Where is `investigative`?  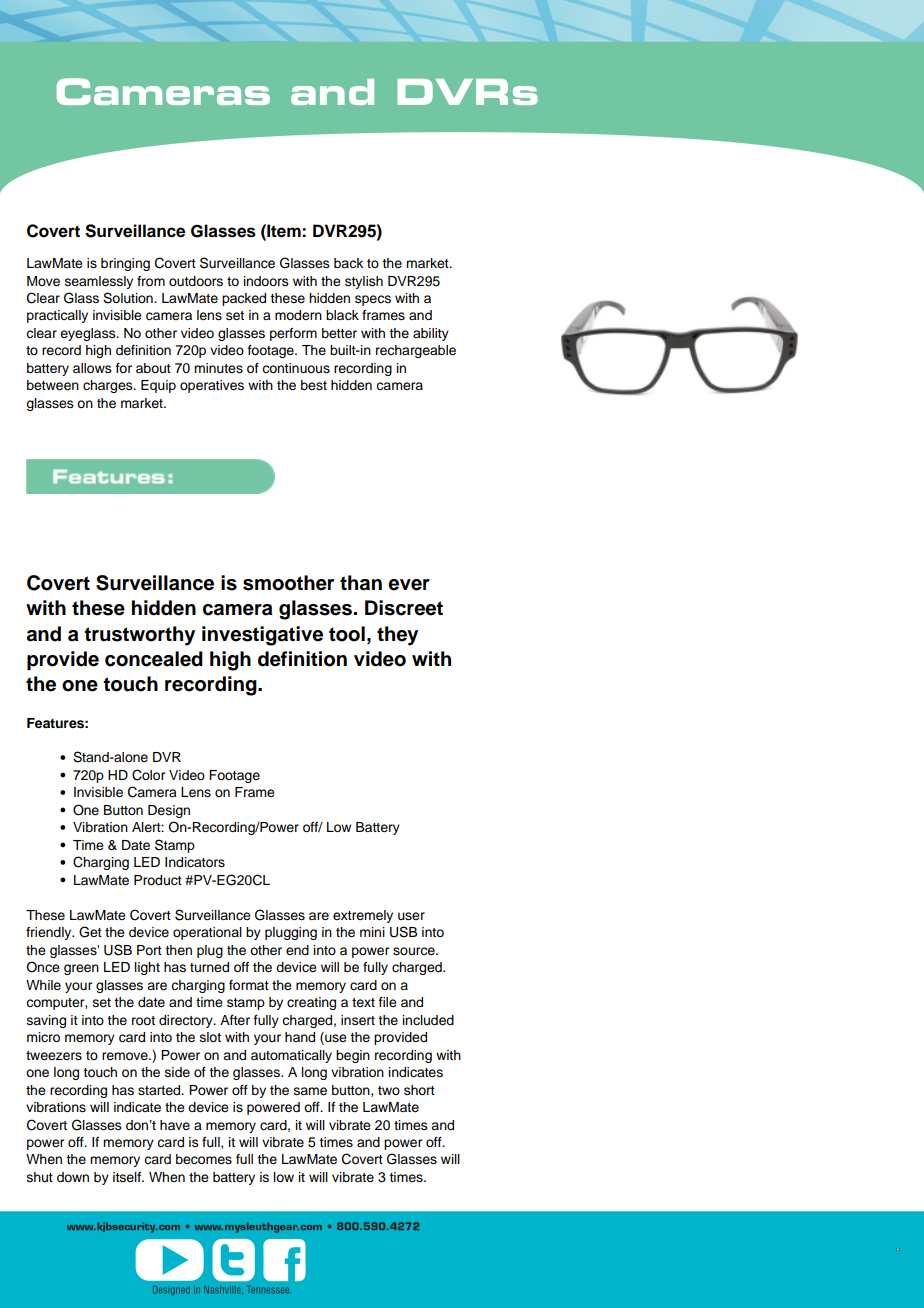
investigative is located at coordinates (262, 636).
